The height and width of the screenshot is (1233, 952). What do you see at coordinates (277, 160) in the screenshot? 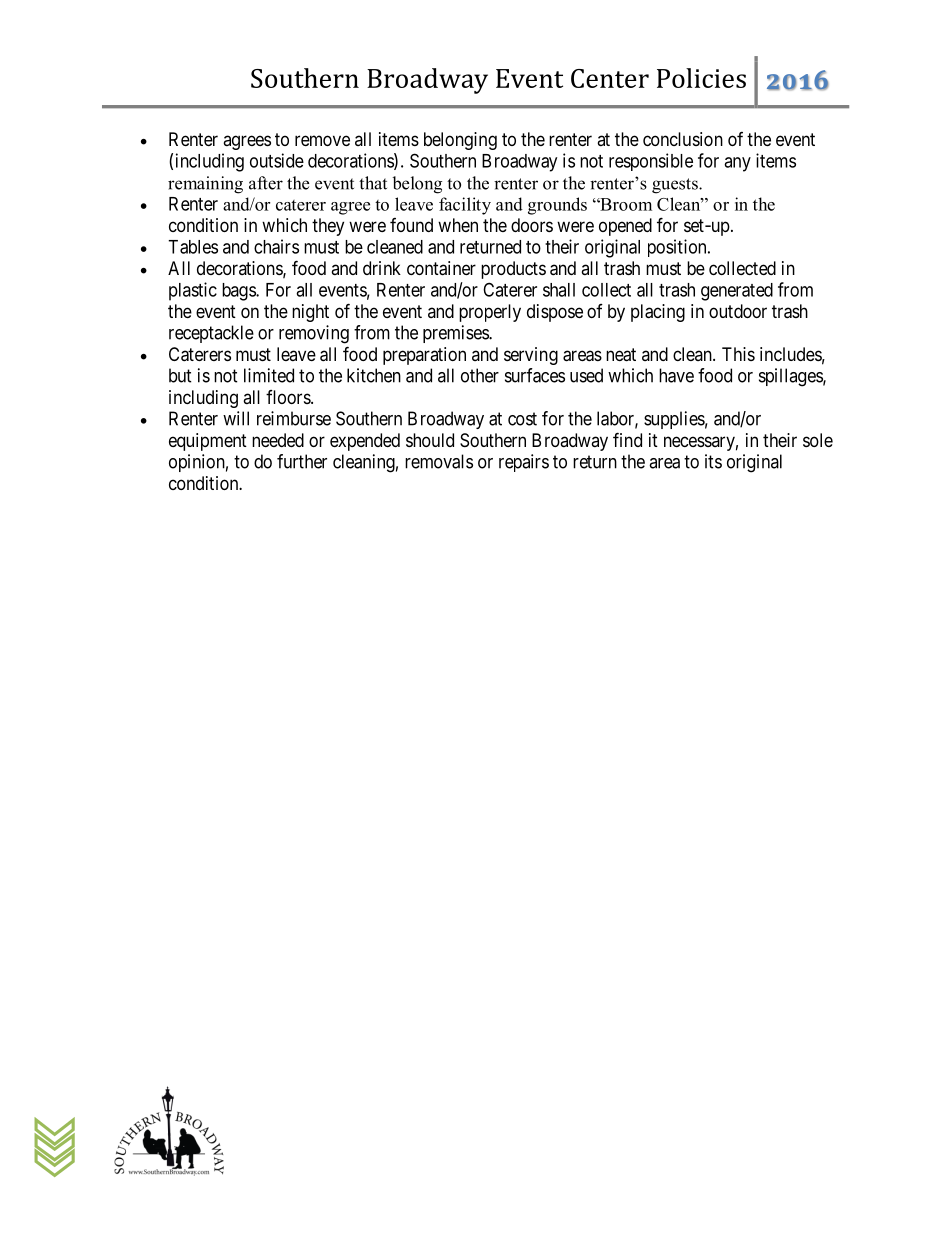
I see `outside` at bounding box center [277, 160].
